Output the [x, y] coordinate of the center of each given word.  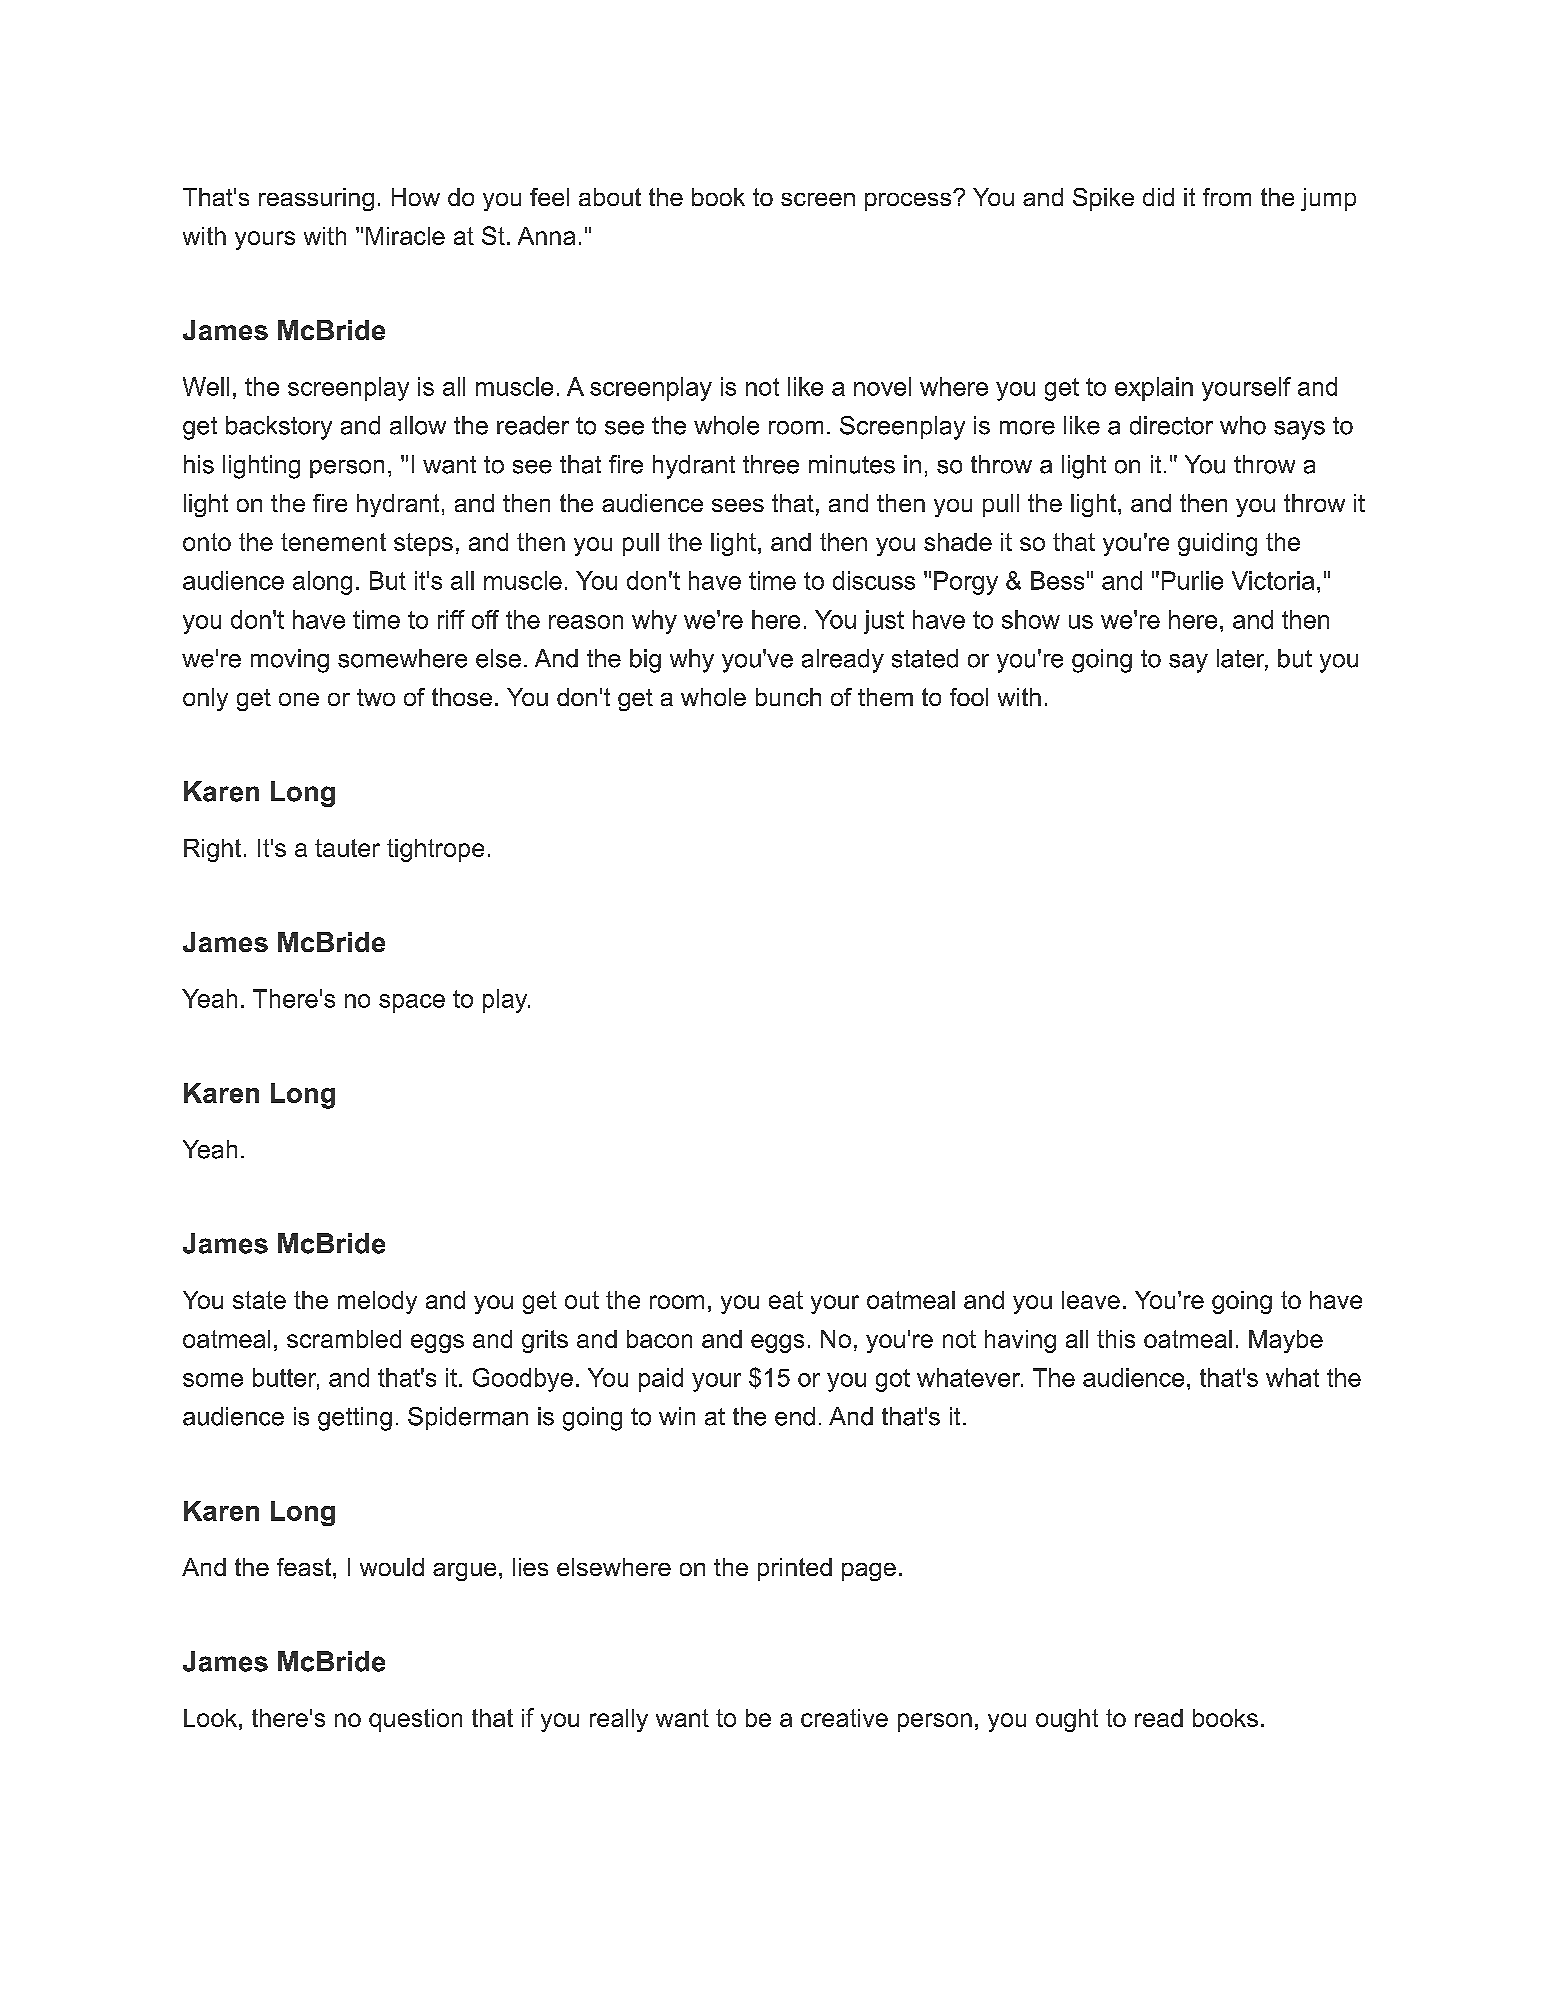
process [909, 201]
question [415, 1720]
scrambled [344, 1339]
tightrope [435, 850]
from [1227, 197]
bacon [659, 1339]
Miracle [405, 236]
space [412, 1003]
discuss [874, 580]
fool [969, 697]
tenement [333, 542]
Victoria [1273, 580]
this [1116, 1339]
